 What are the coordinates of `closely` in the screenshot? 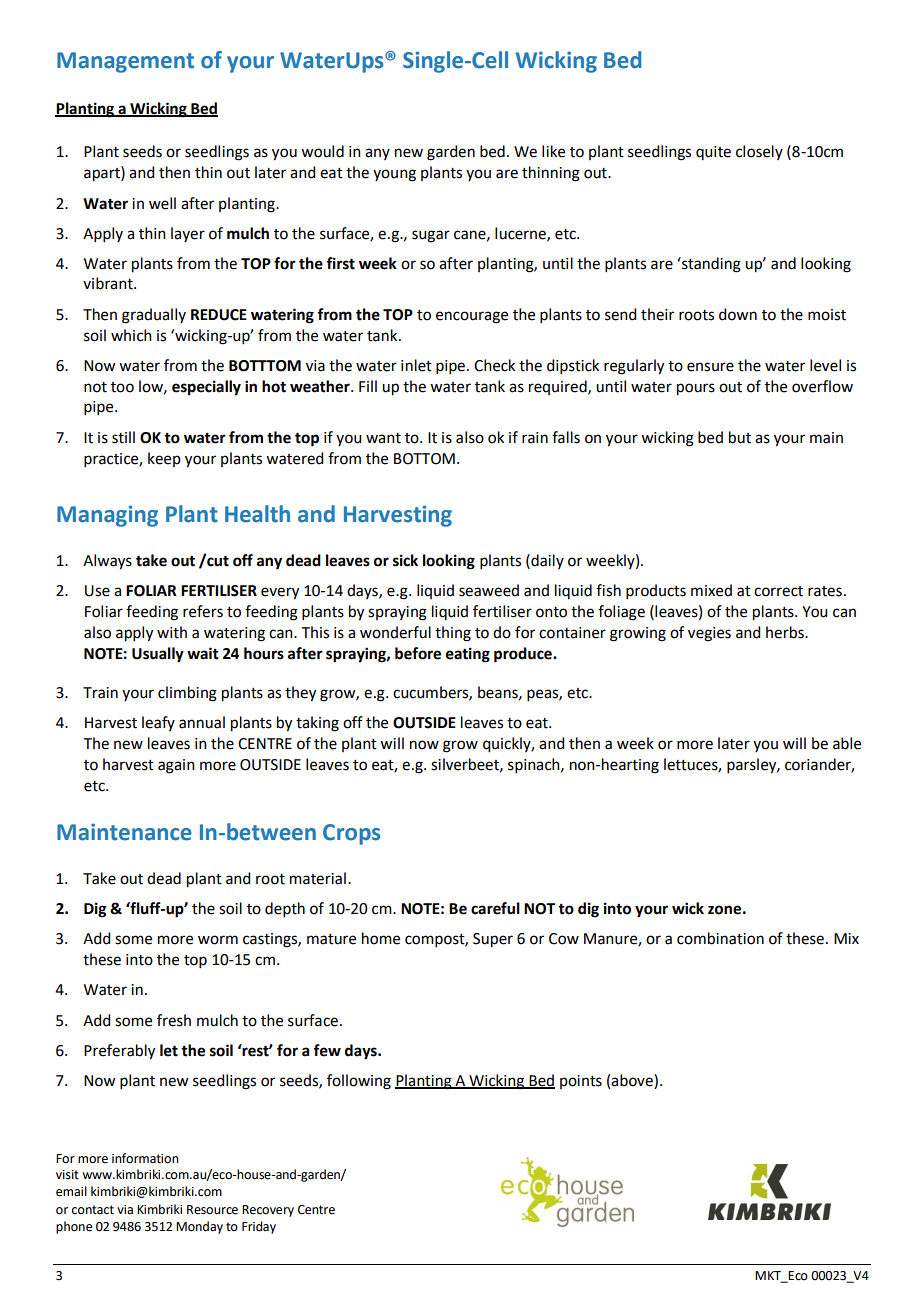 It's located at (759, 152).
